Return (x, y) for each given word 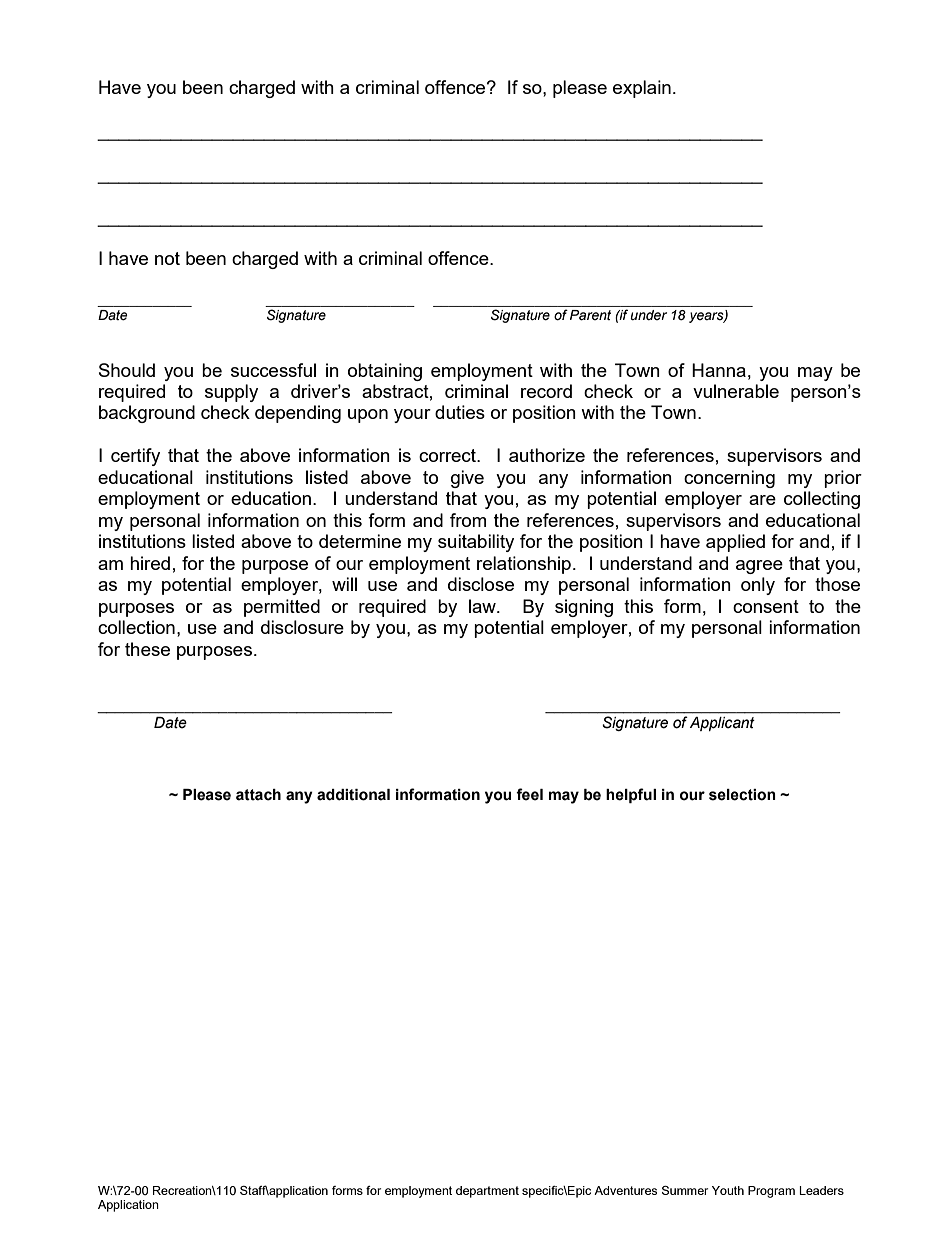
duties (460, 412)
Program (771, 1192)
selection (742, 795)
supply (231, 393)
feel (529, 794)
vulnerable (736, 391)
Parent (590, 315)
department (487, 1192)
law (483, 606)
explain (642, 89)
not (167, 258)
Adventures (625, 1190)
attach (258, 795)
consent (766, 606)
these (147, 649)
